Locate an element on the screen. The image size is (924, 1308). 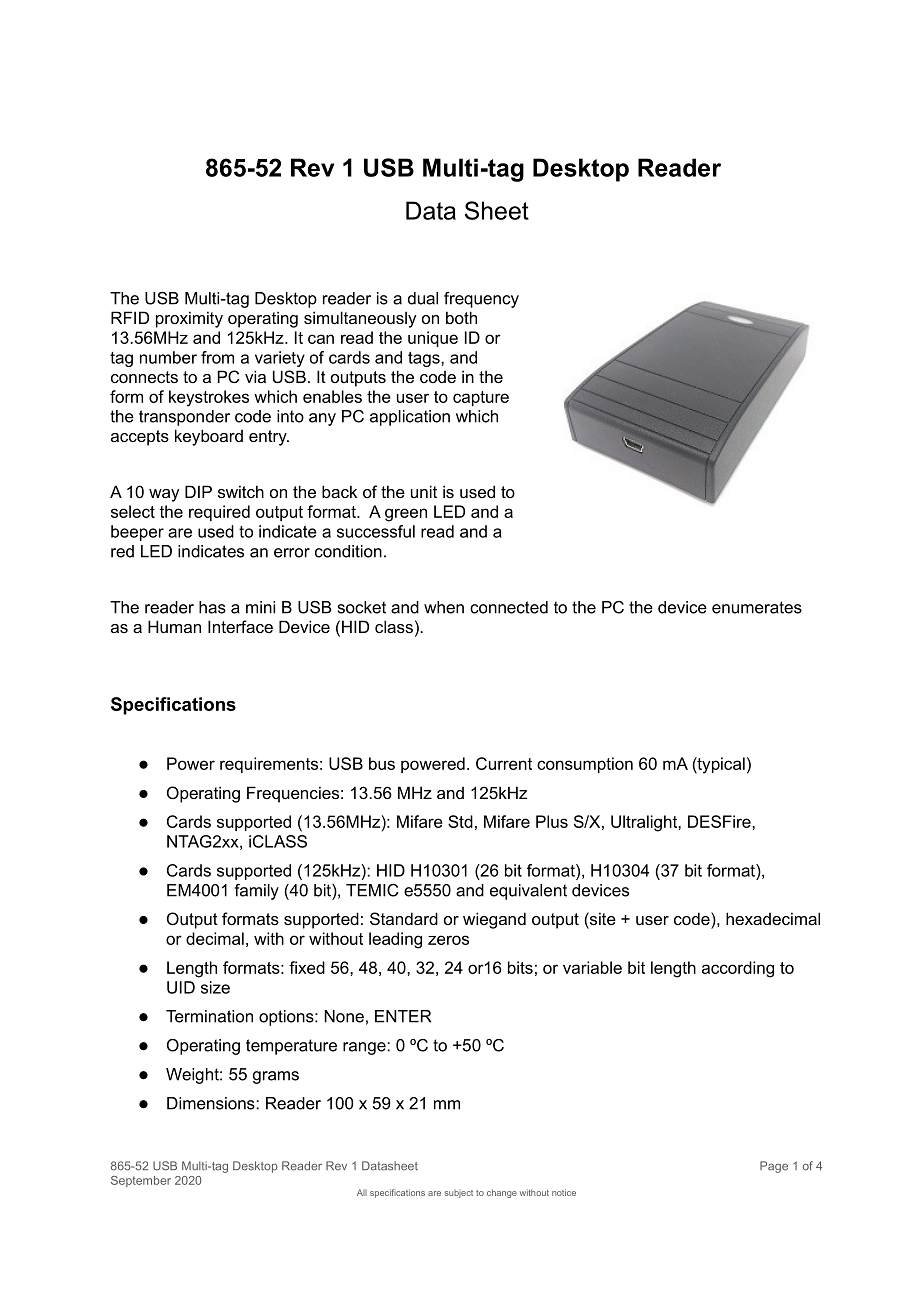
Standard is located at coordinates (404, 918).
